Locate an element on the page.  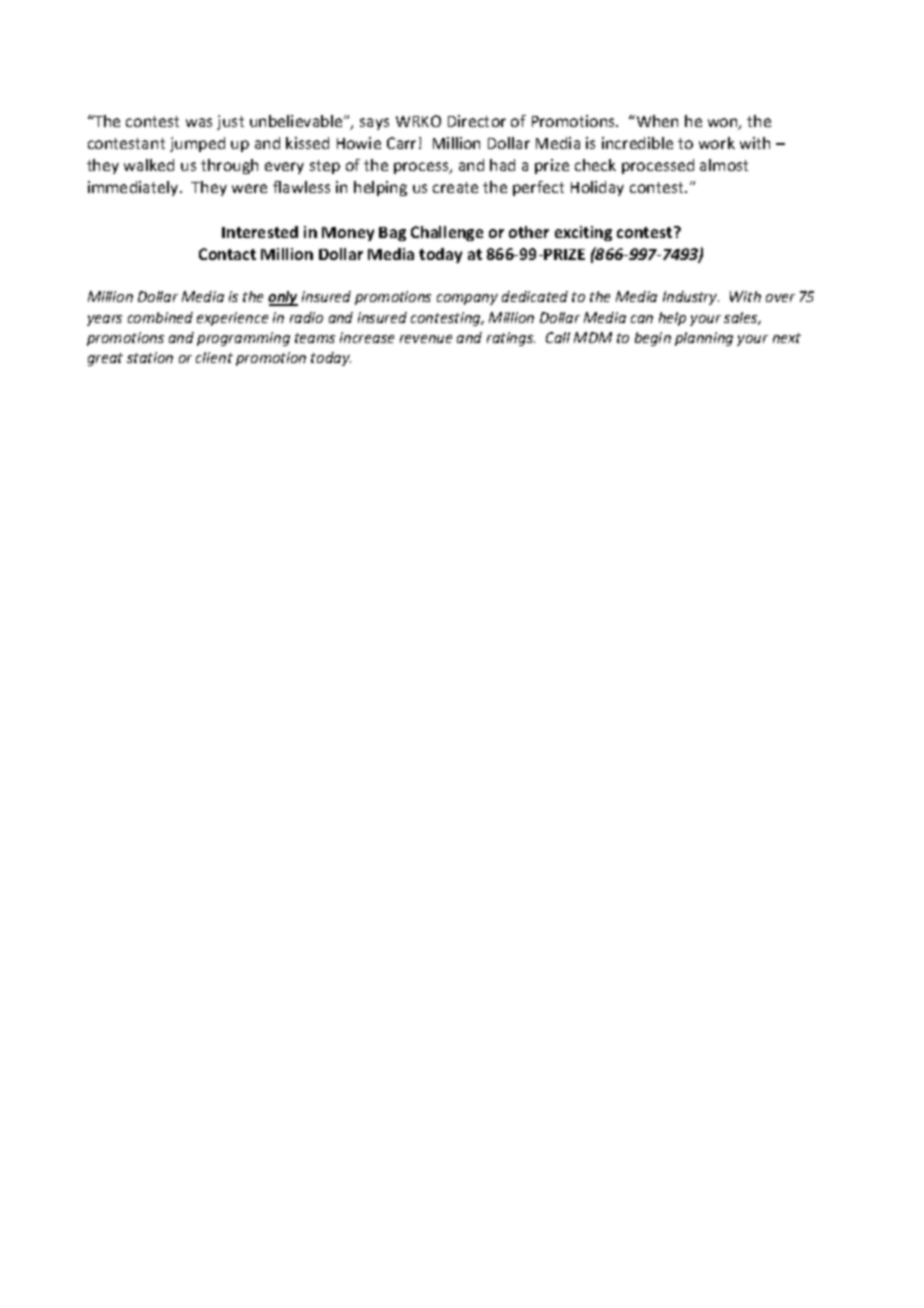
Interested is located at coordinates (260, 232).
